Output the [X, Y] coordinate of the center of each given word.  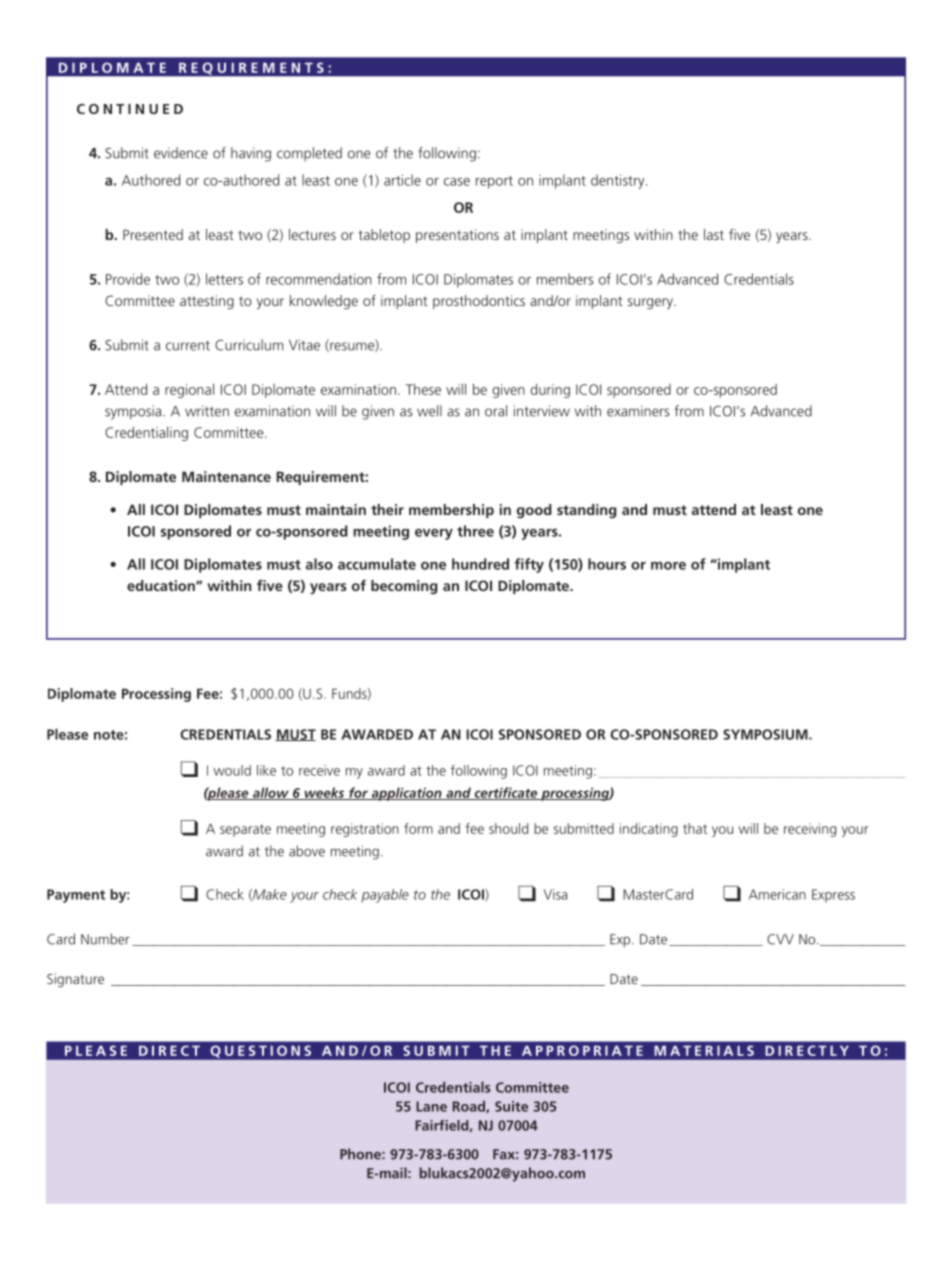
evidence [181, 153]
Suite [511, 1106]
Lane [431, 1106]
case [457, 182]
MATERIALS [704, 1050]
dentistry [619, 181]
